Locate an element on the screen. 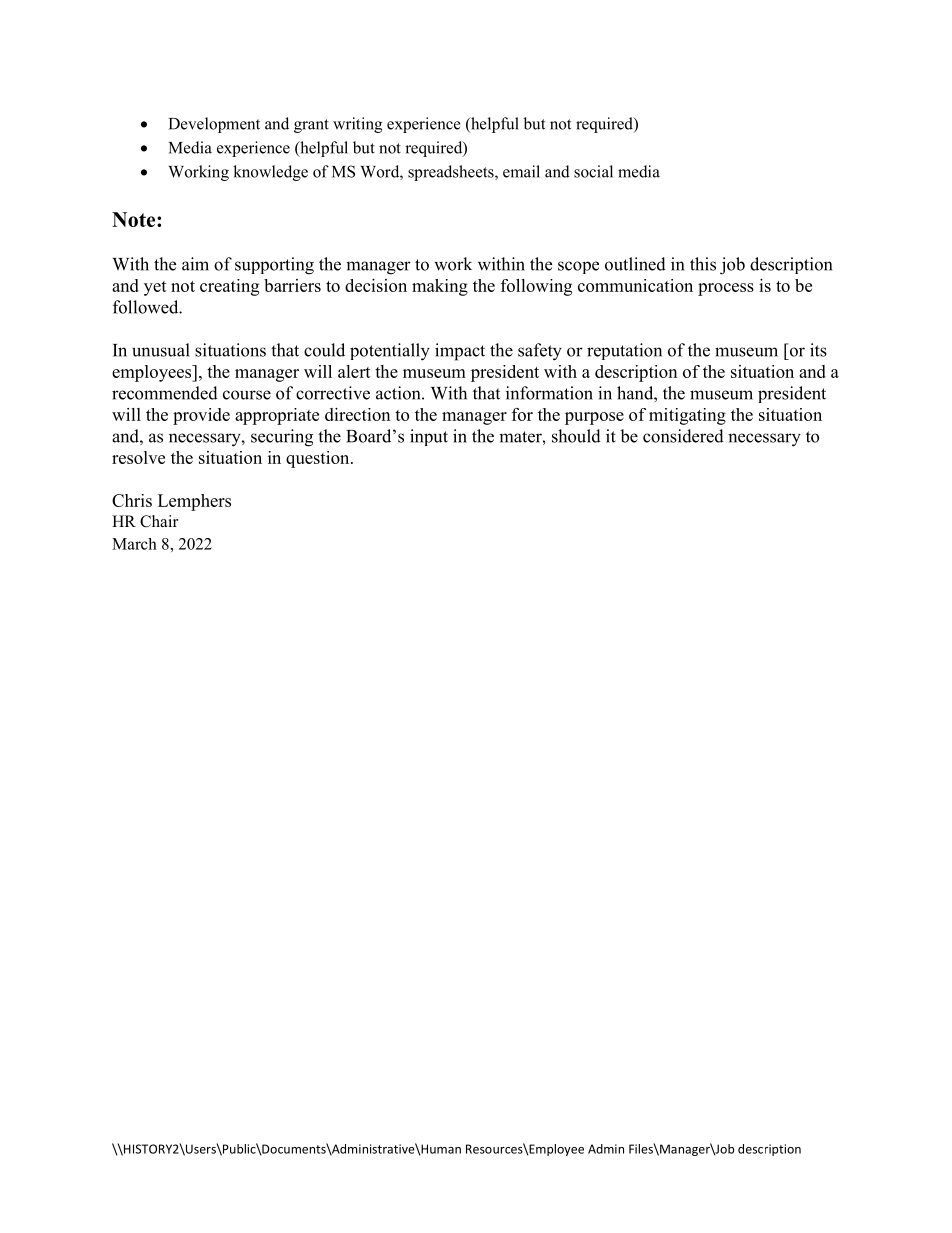 Image resolution: width=952 pixels, height=1233 pixels. information is located at coordinates (549, 393).
